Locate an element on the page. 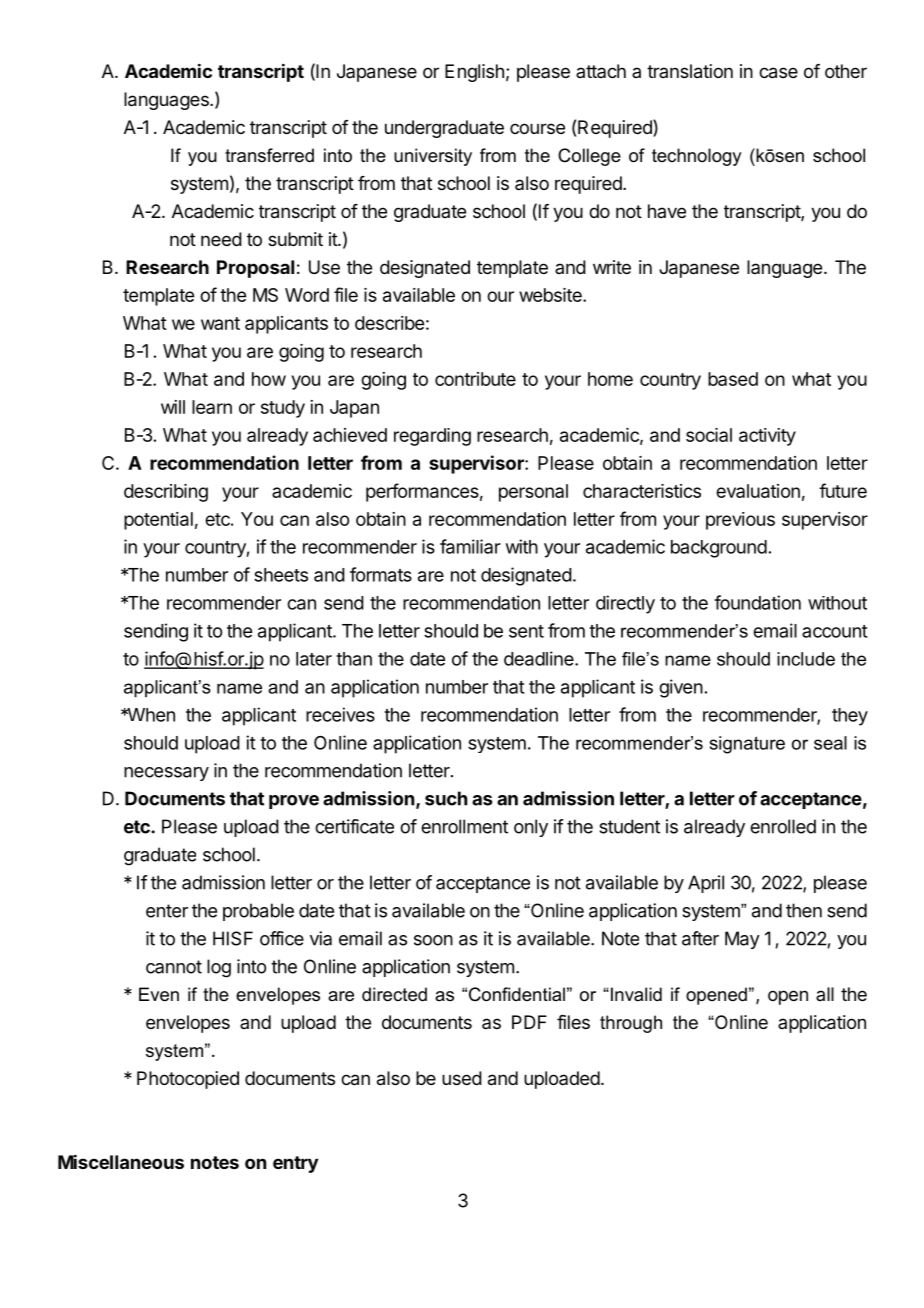 Image resolution: width=924 pixels, height=1308 pixels. regarding is located at coordinates (432, 437).
